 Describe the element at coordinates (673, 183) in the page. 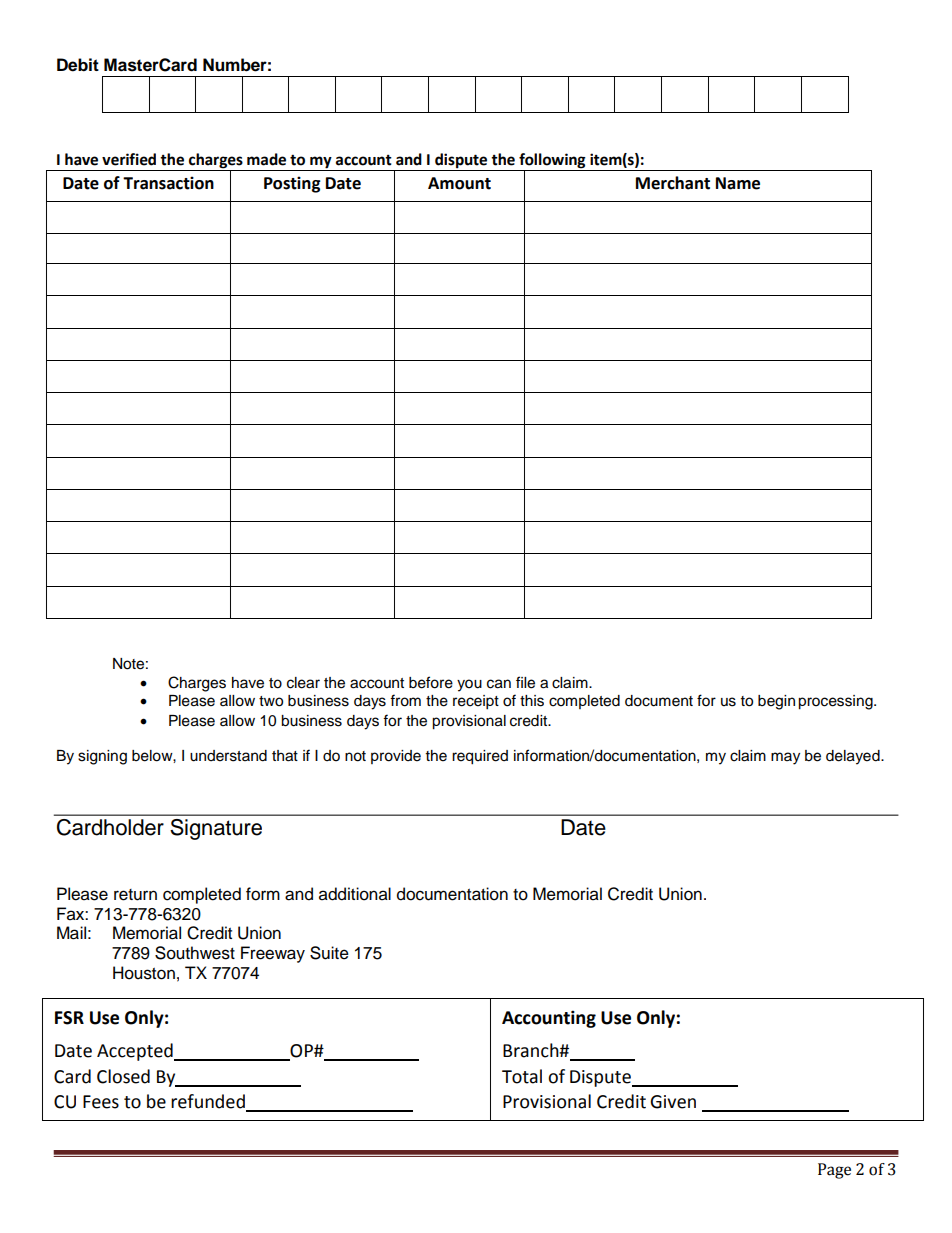

I see `Merchant` at that location.
